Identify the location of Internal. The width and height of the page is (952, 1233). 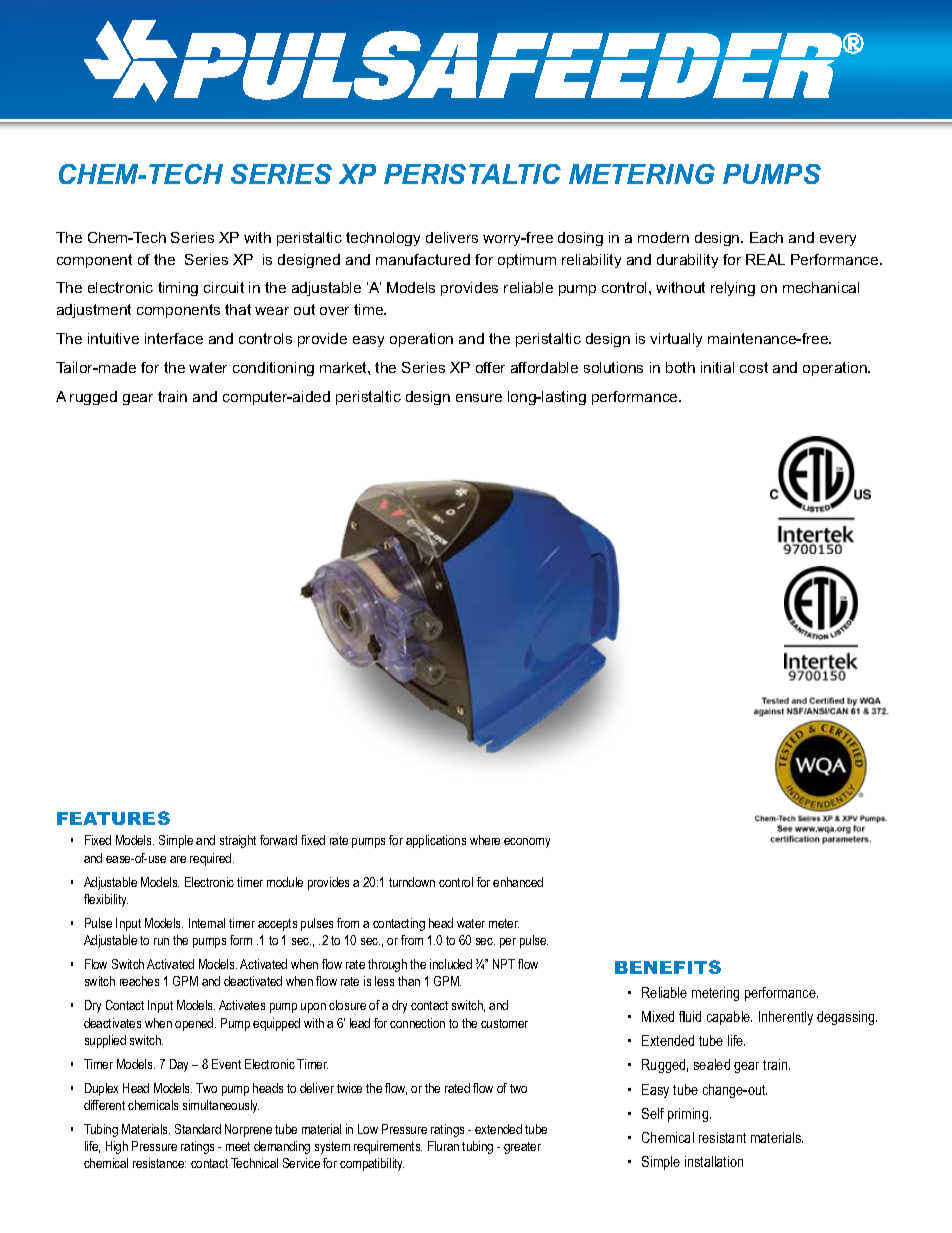
(207, 923).
